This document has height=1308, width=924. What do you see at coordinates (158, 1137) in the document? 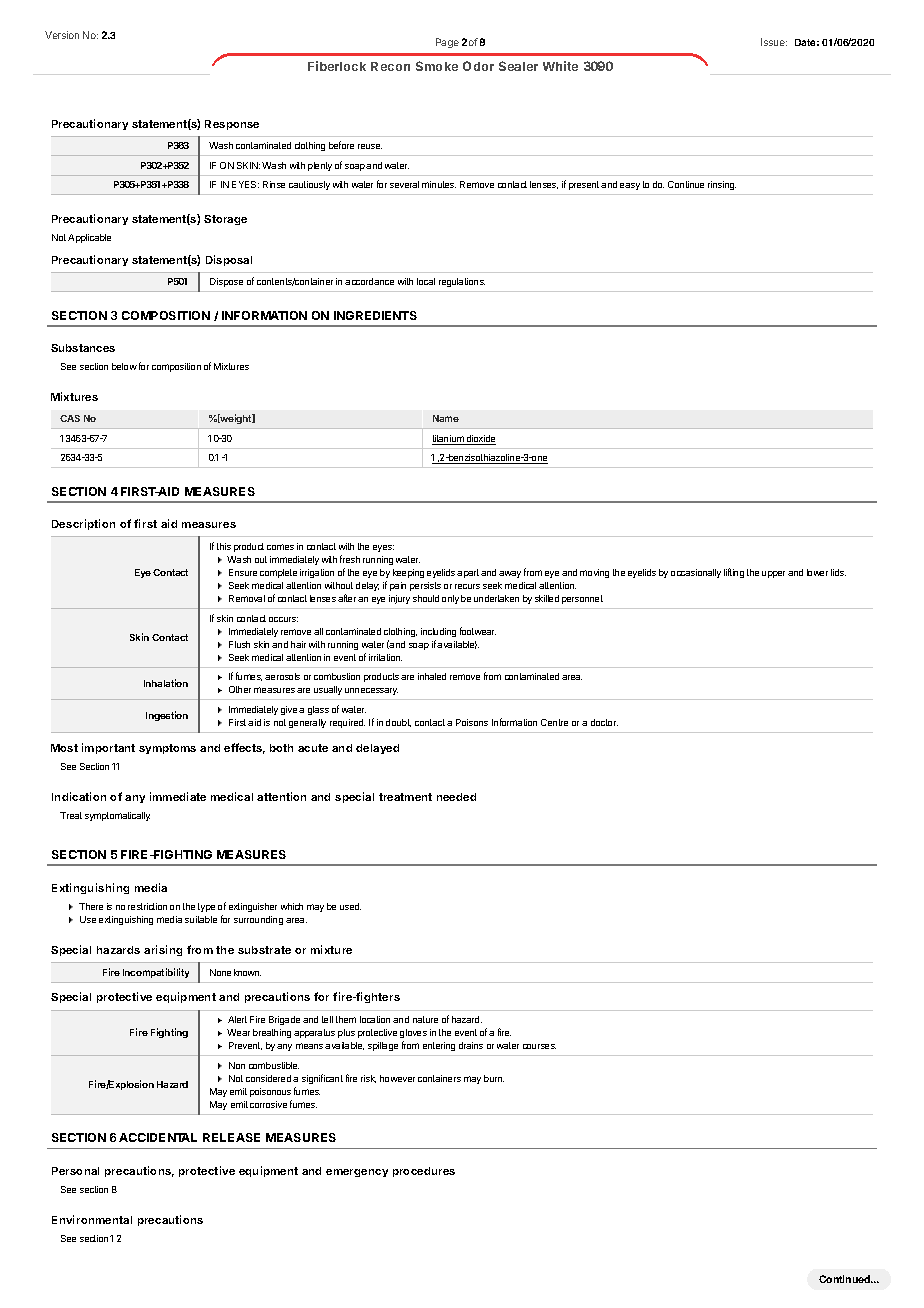
I see `ACCIDENTAL` at bounding box center [158, 1137].
